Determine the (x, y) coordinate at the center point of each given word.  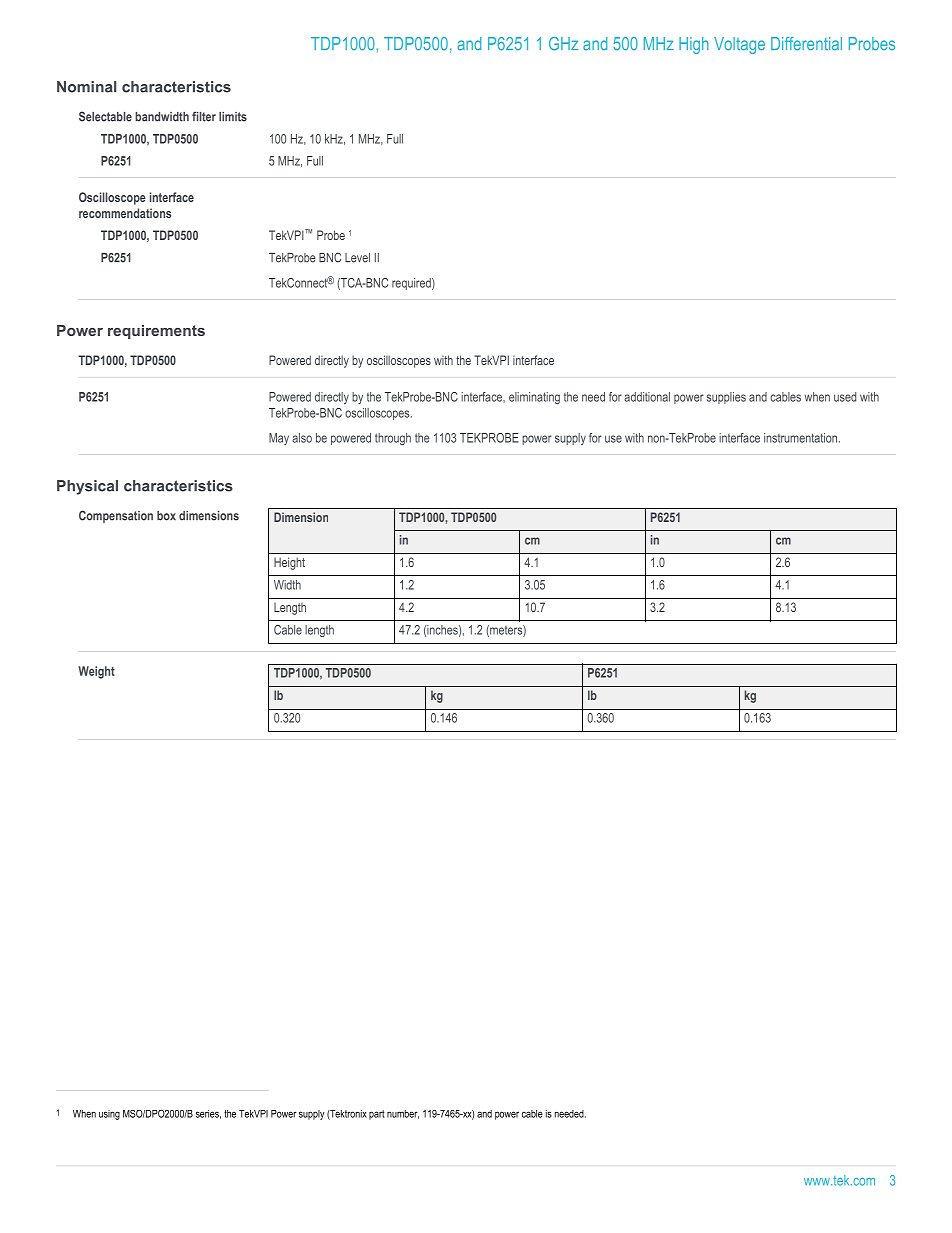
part (377, 1115)
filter (204, 116)
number (403, 1114)
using (109, 1115)
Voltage (739, 45)
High (694, 45)
